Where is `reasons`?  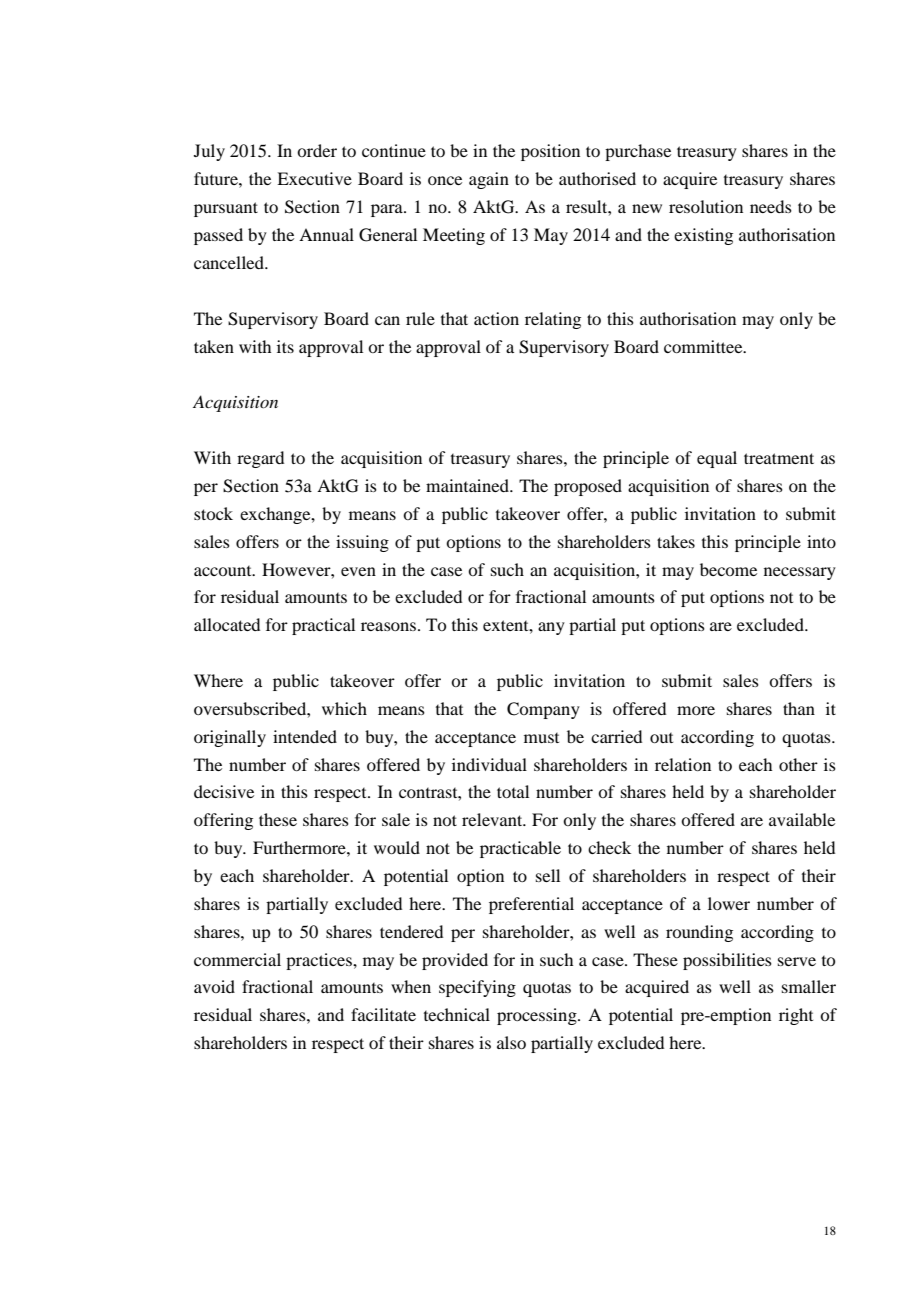 reasons is located at coordinates (390, 626).
